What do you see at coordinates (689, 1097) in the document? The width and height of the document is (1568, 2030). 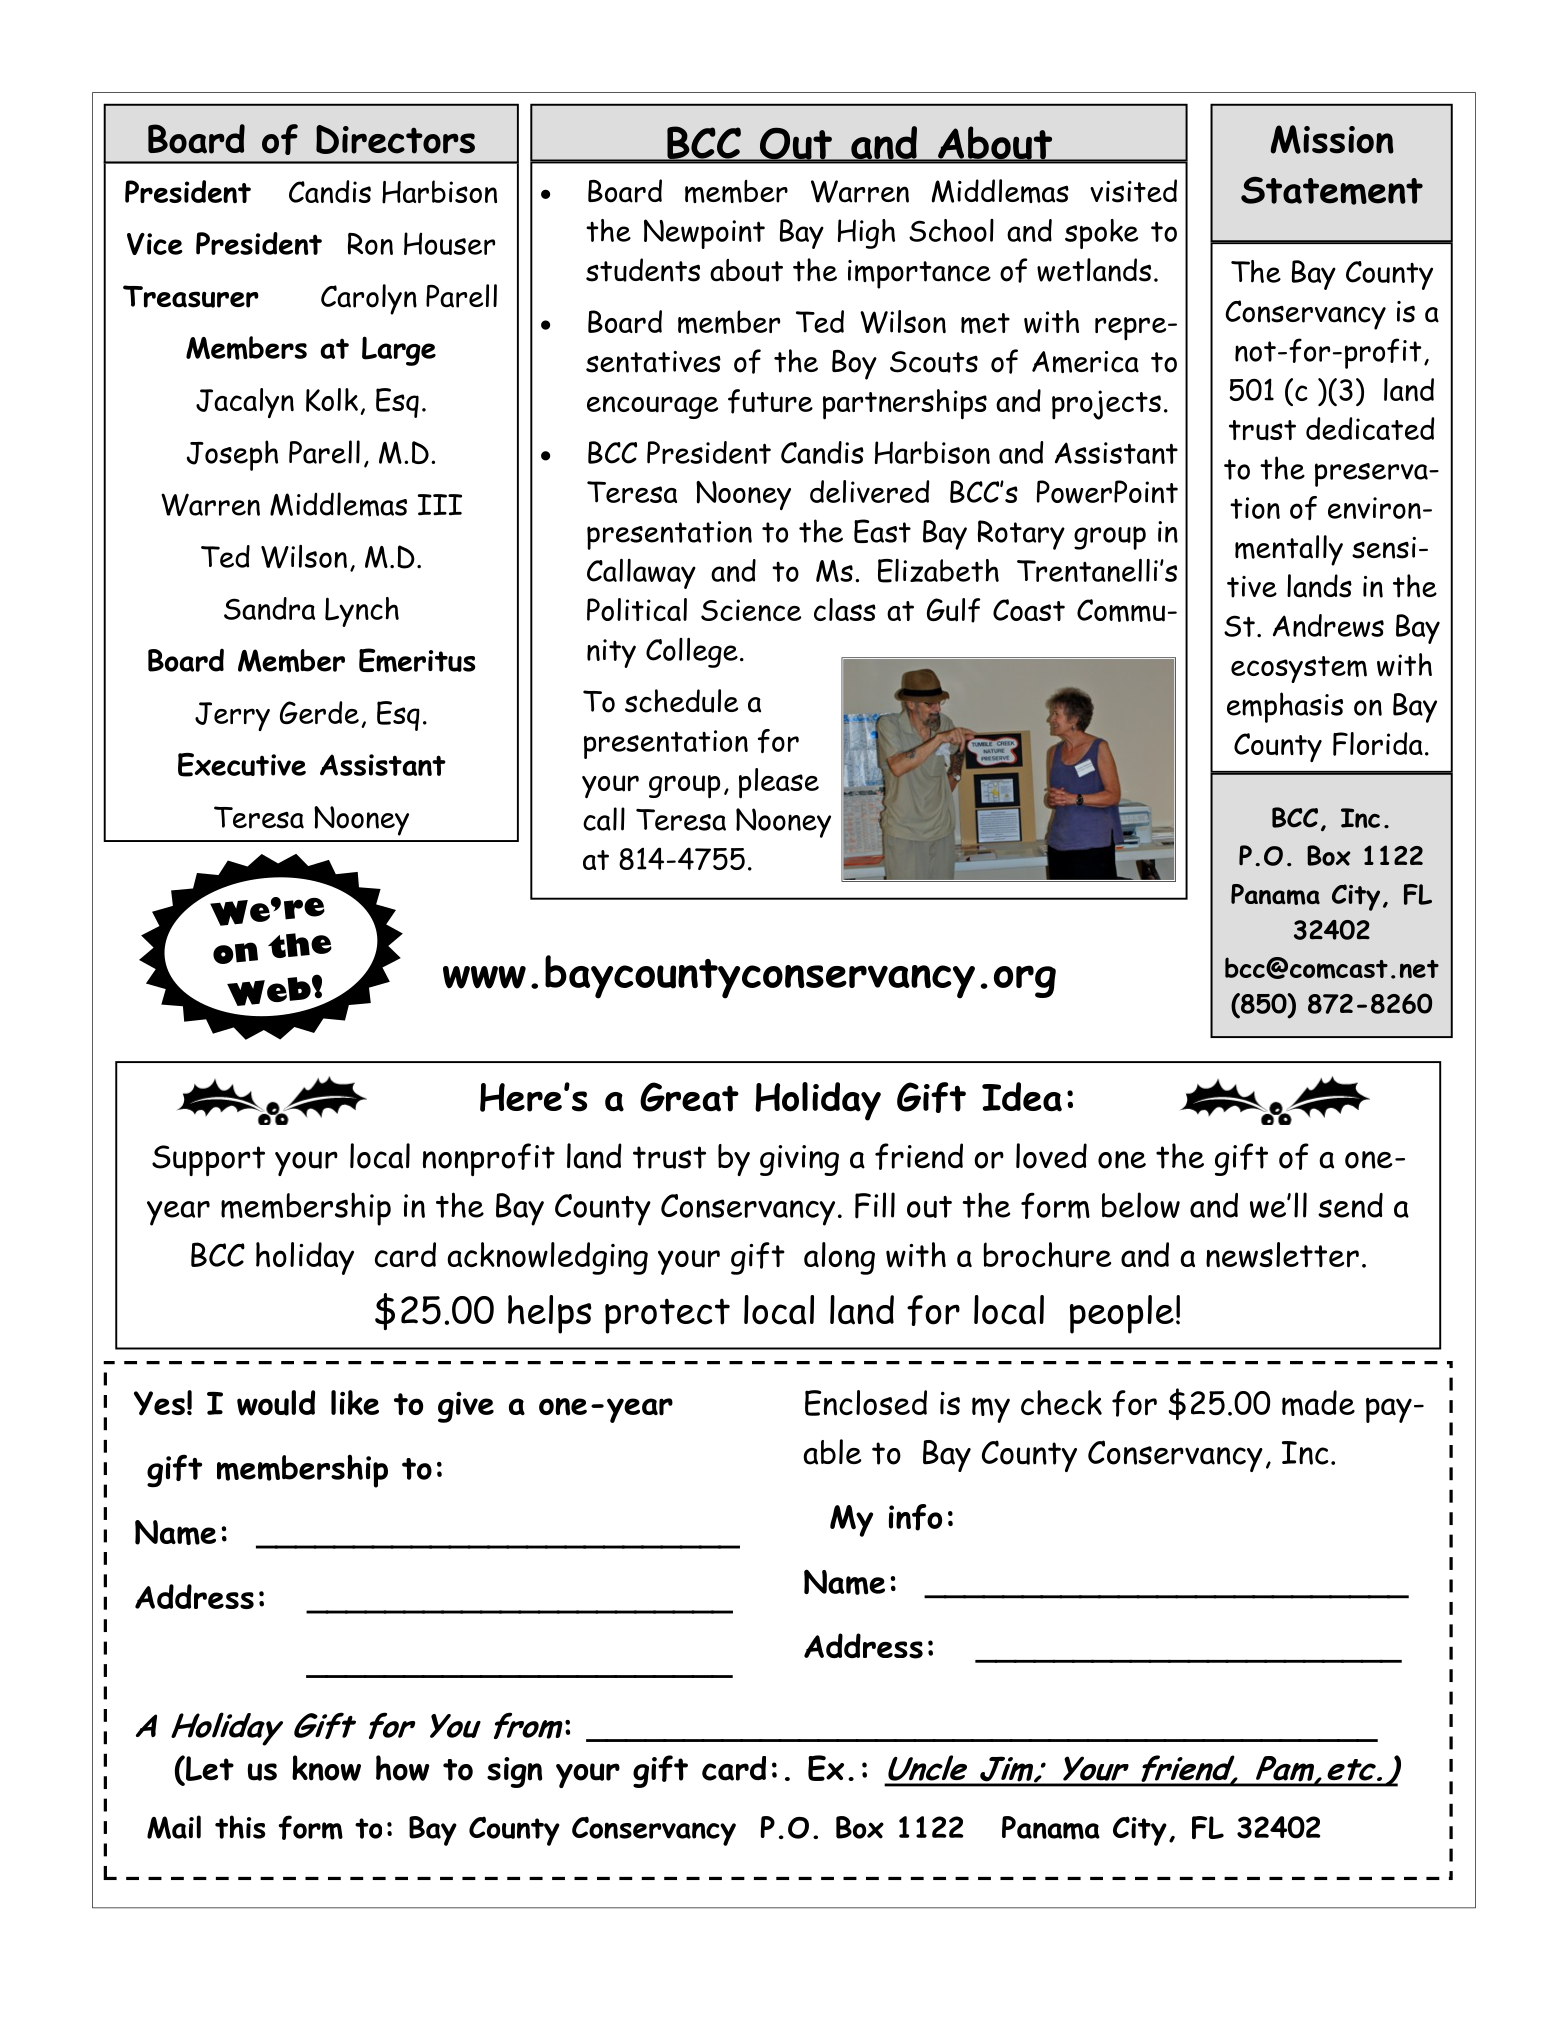 I see `Great` at bounding box center [689, 1097].
